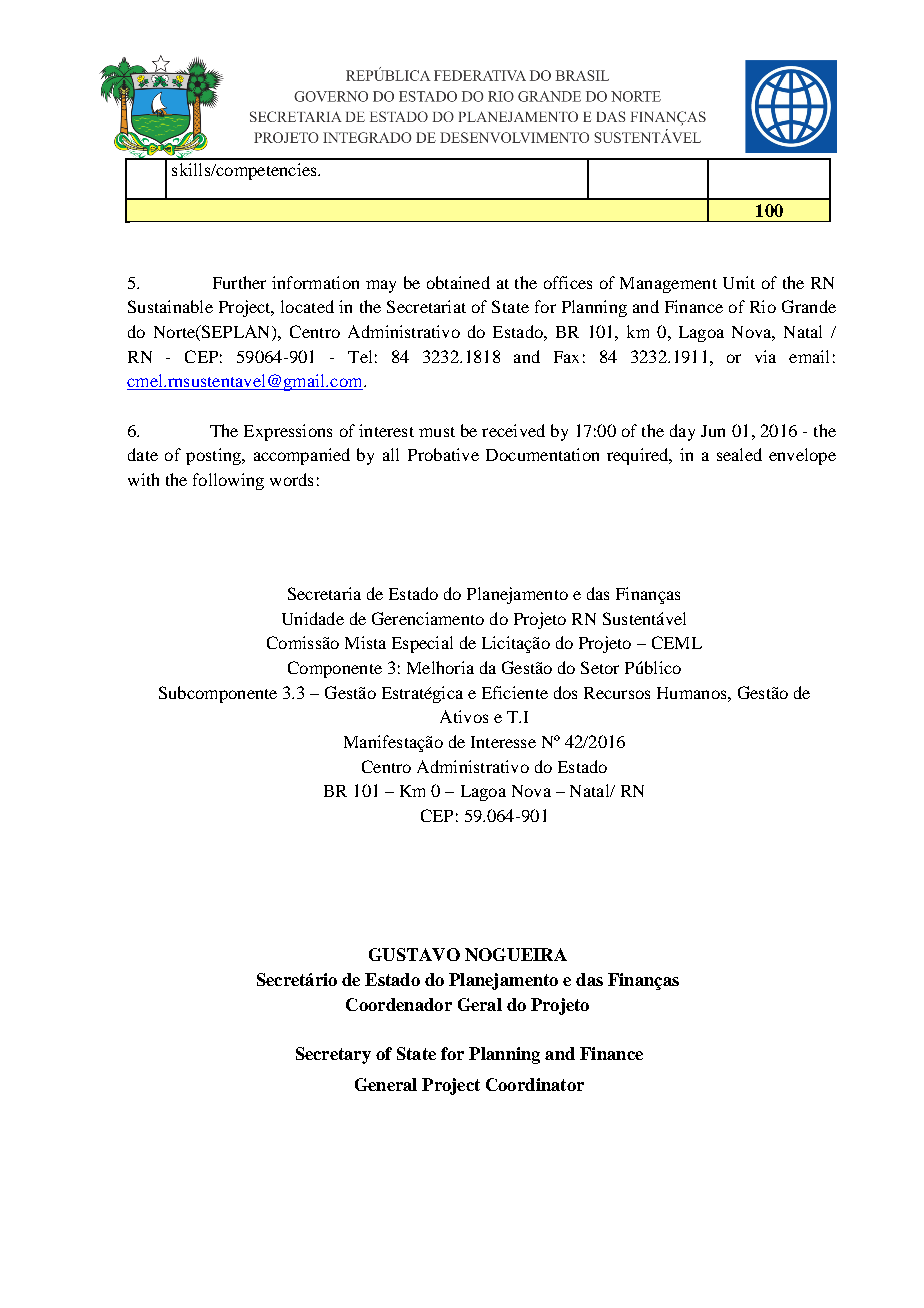 The image size is (924, 1308). Describe the element at coordinates (693, 693) in the page. I see `Humanos` at that location.
